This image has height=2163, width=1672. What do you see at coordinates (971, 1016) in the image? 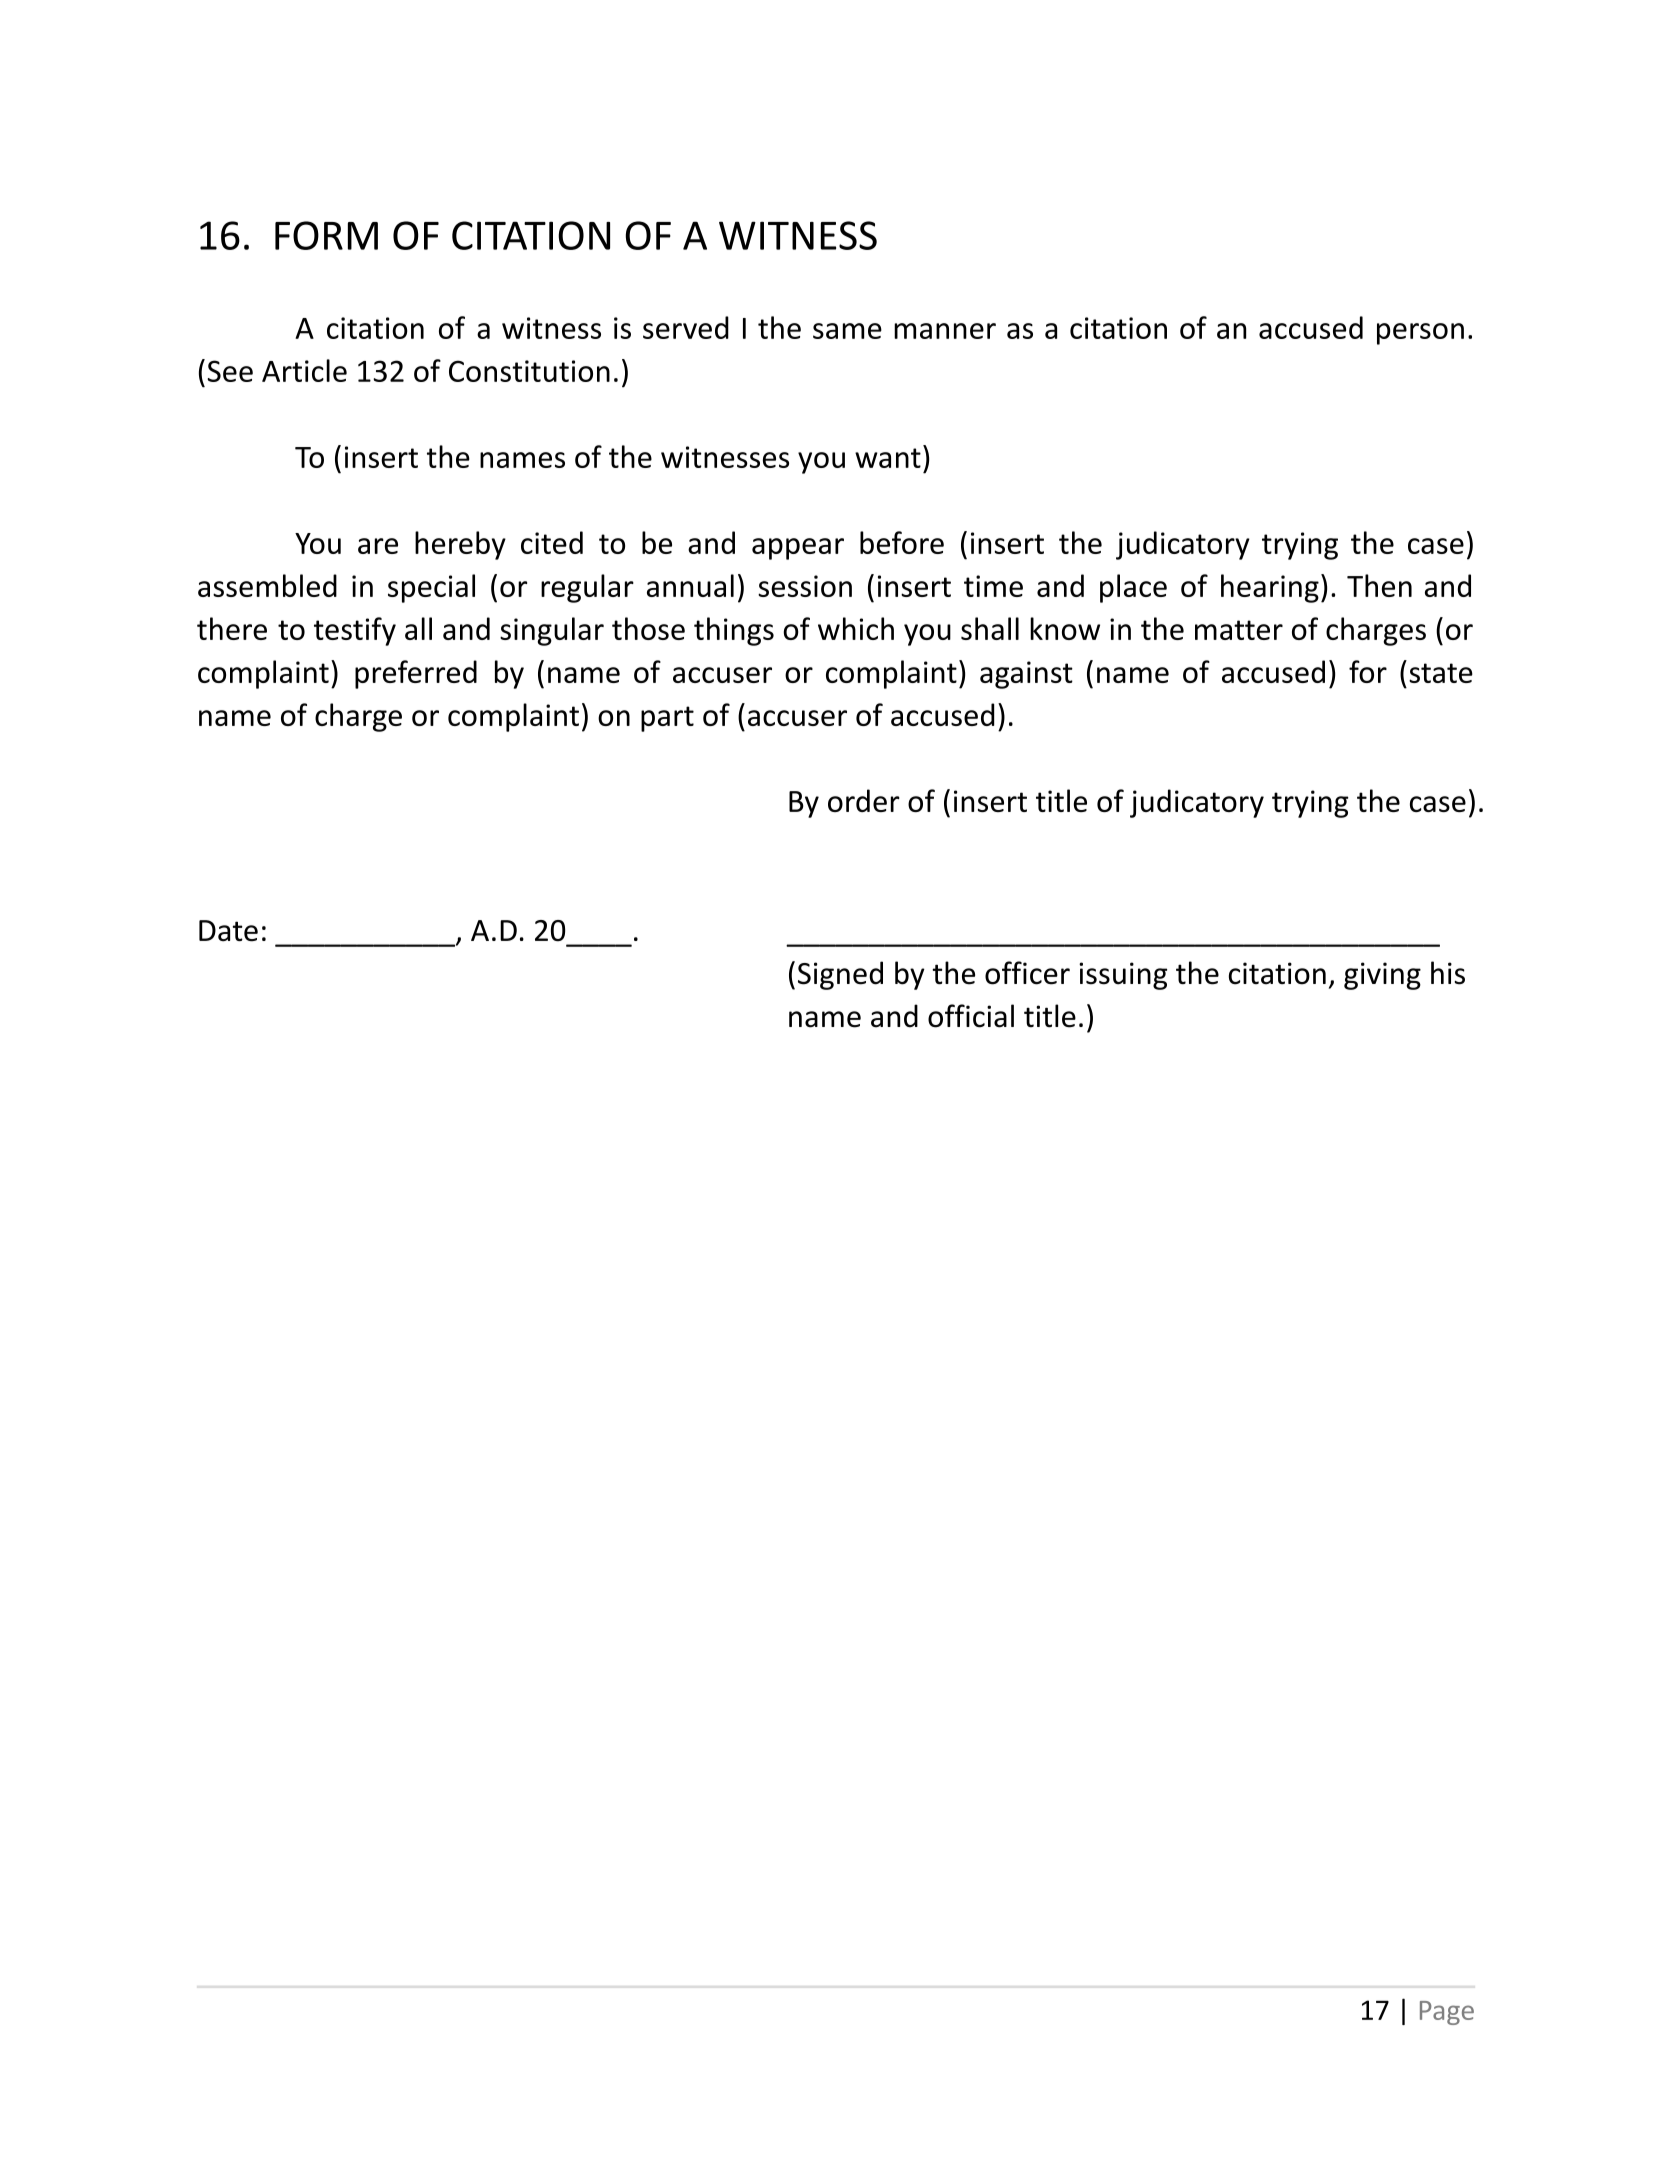
I see `official` at bounding box center [971, 1016].
